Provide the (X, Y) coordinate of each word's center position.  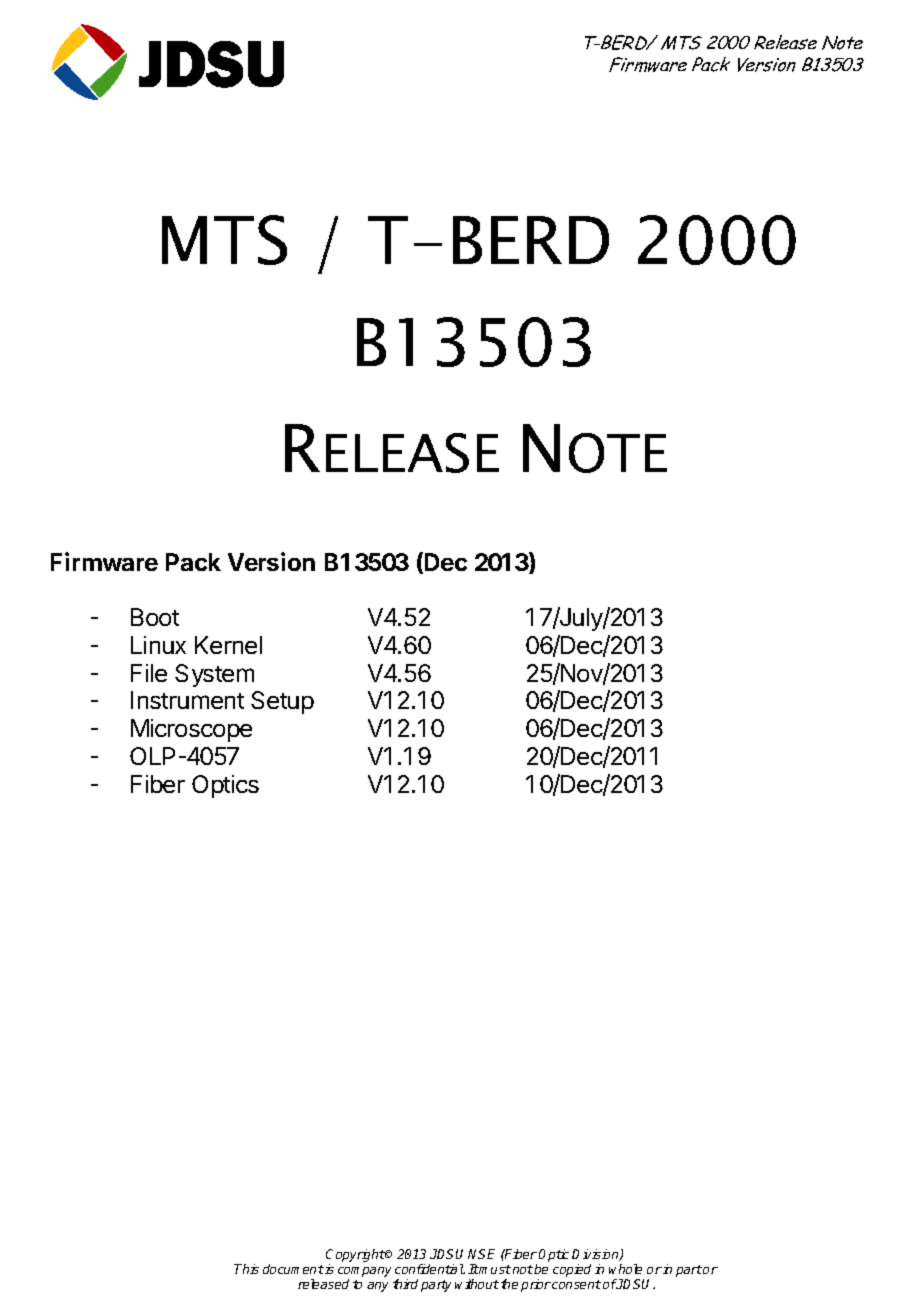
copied (572, 1270)
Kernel (228, 645)
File (149, 673)
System (214, 675)
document (293, 1269)
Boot (155, 617)
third (405, 1284)
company (364, 1273)
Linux (158, 645)
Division (596, 1255)
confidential (430, 1269)
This (246, 1269)
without (477, 1284)
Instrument (187, 700)
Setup (282, 702)
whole (625, 1269)
